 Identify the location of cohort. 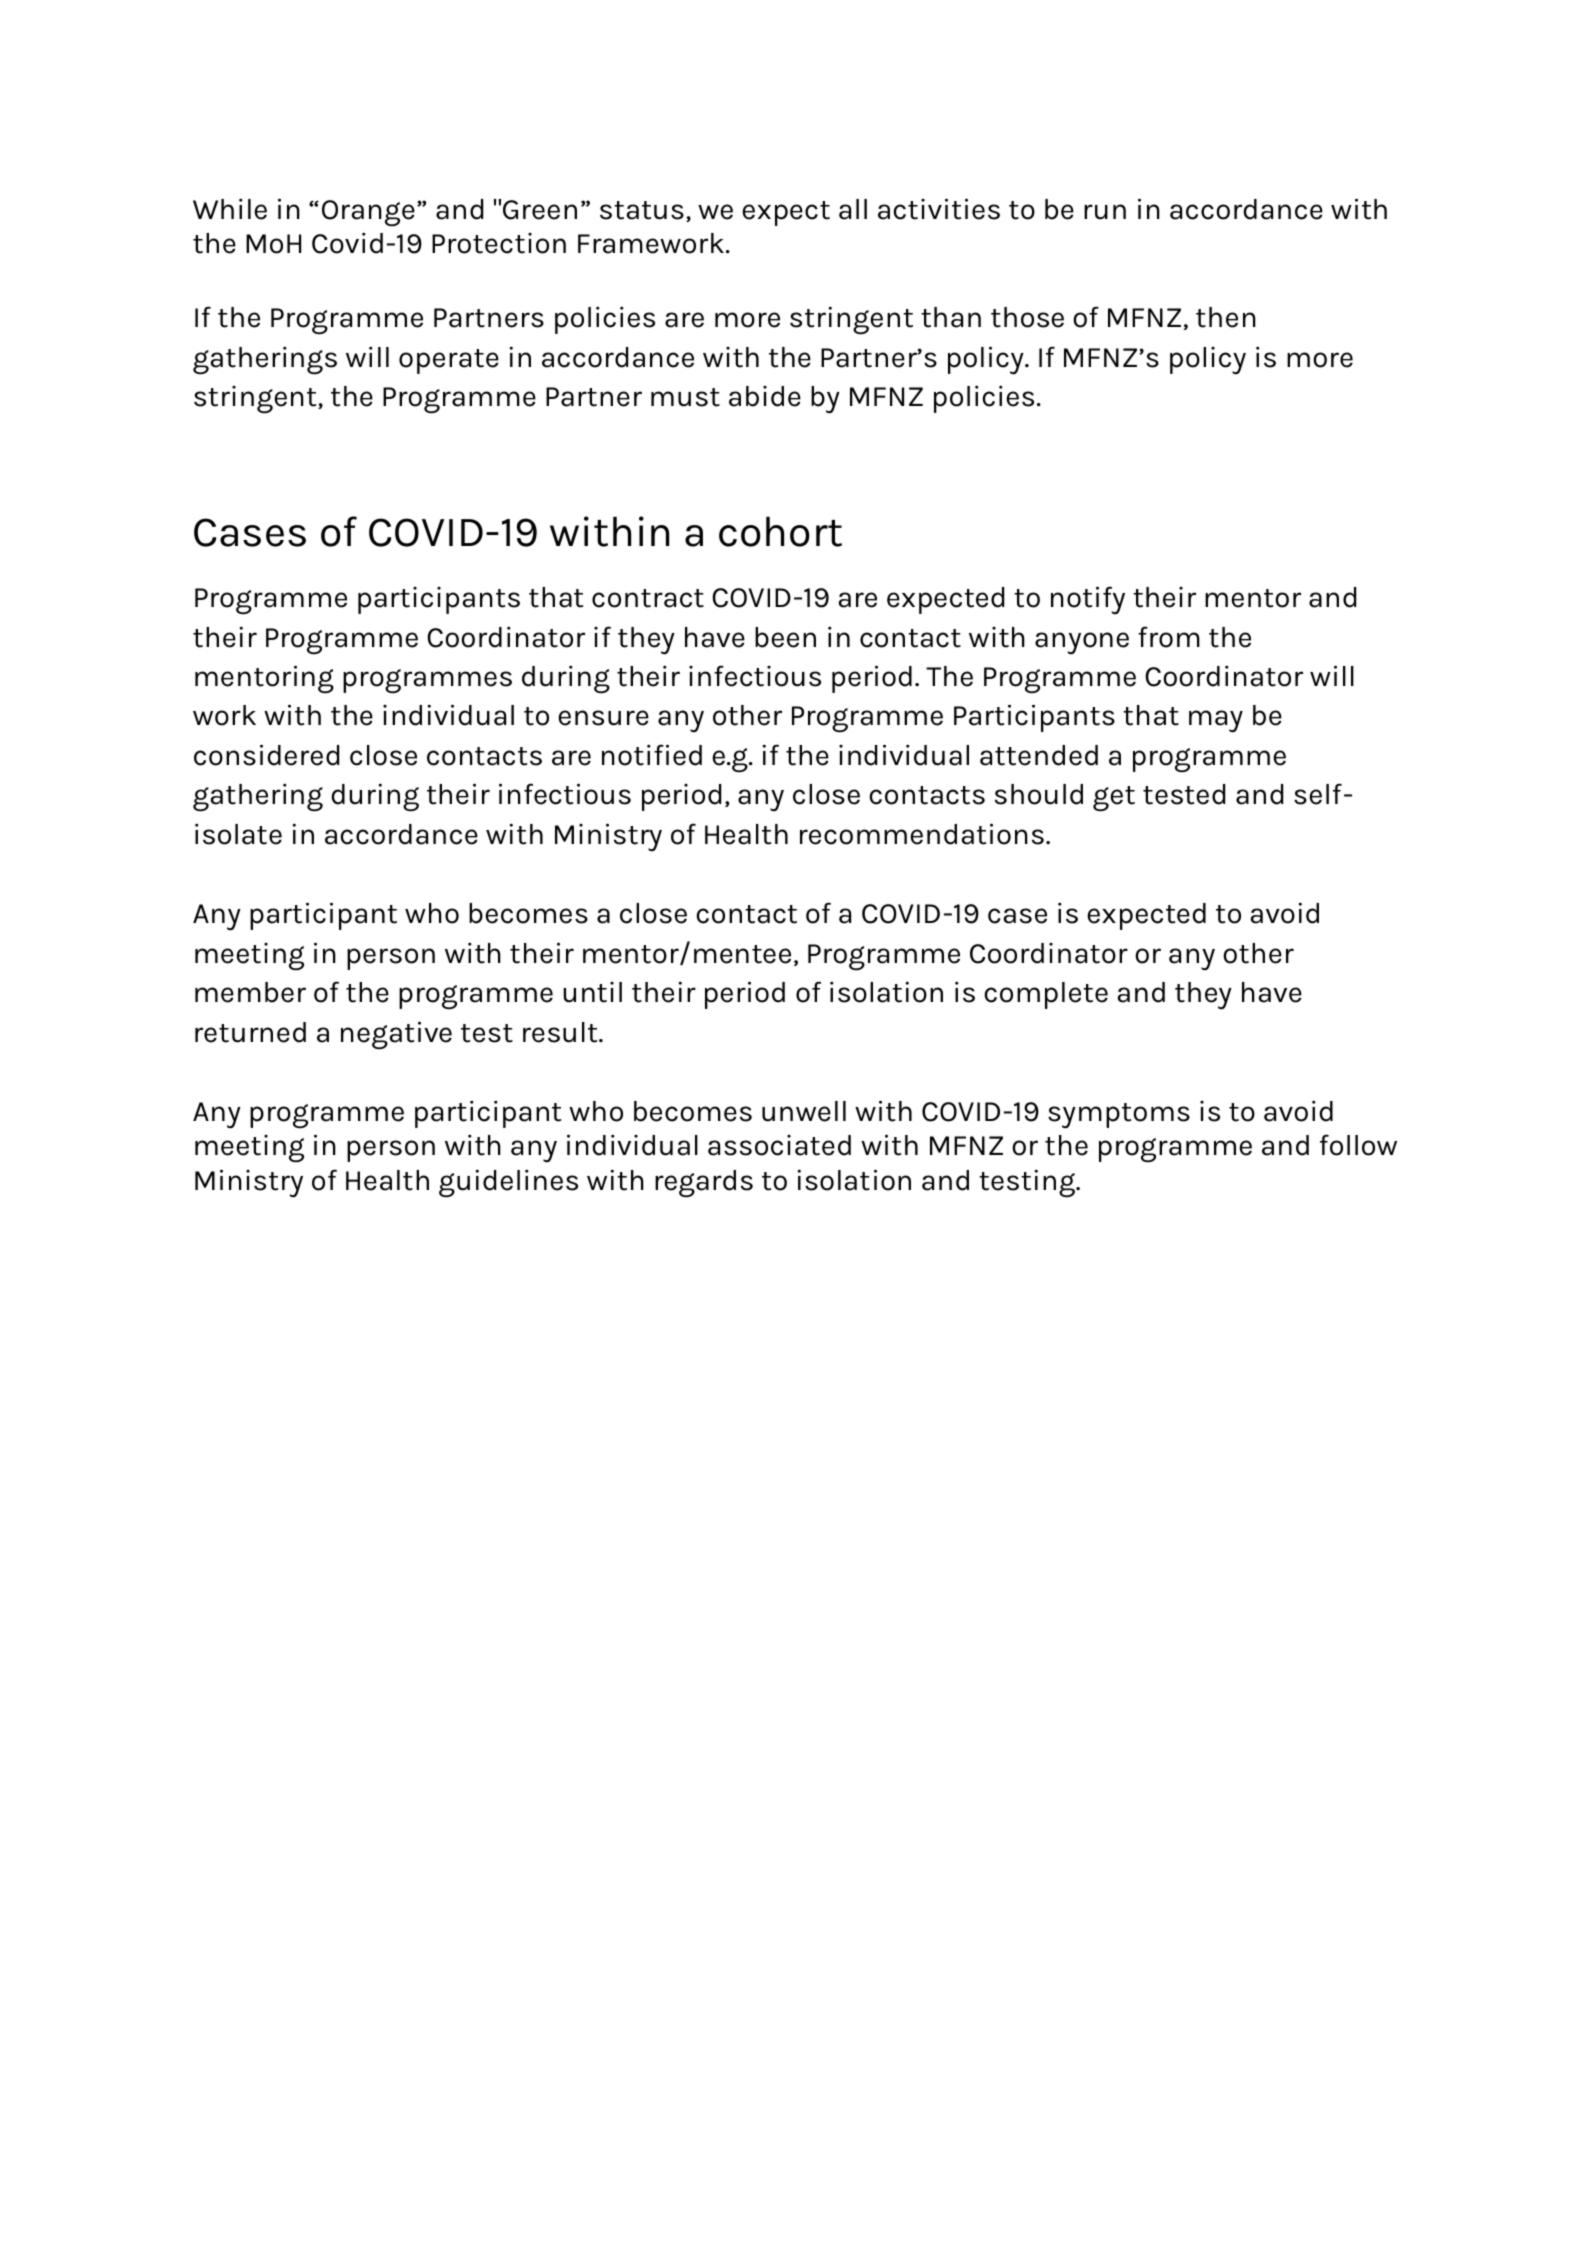
(780, 532).
